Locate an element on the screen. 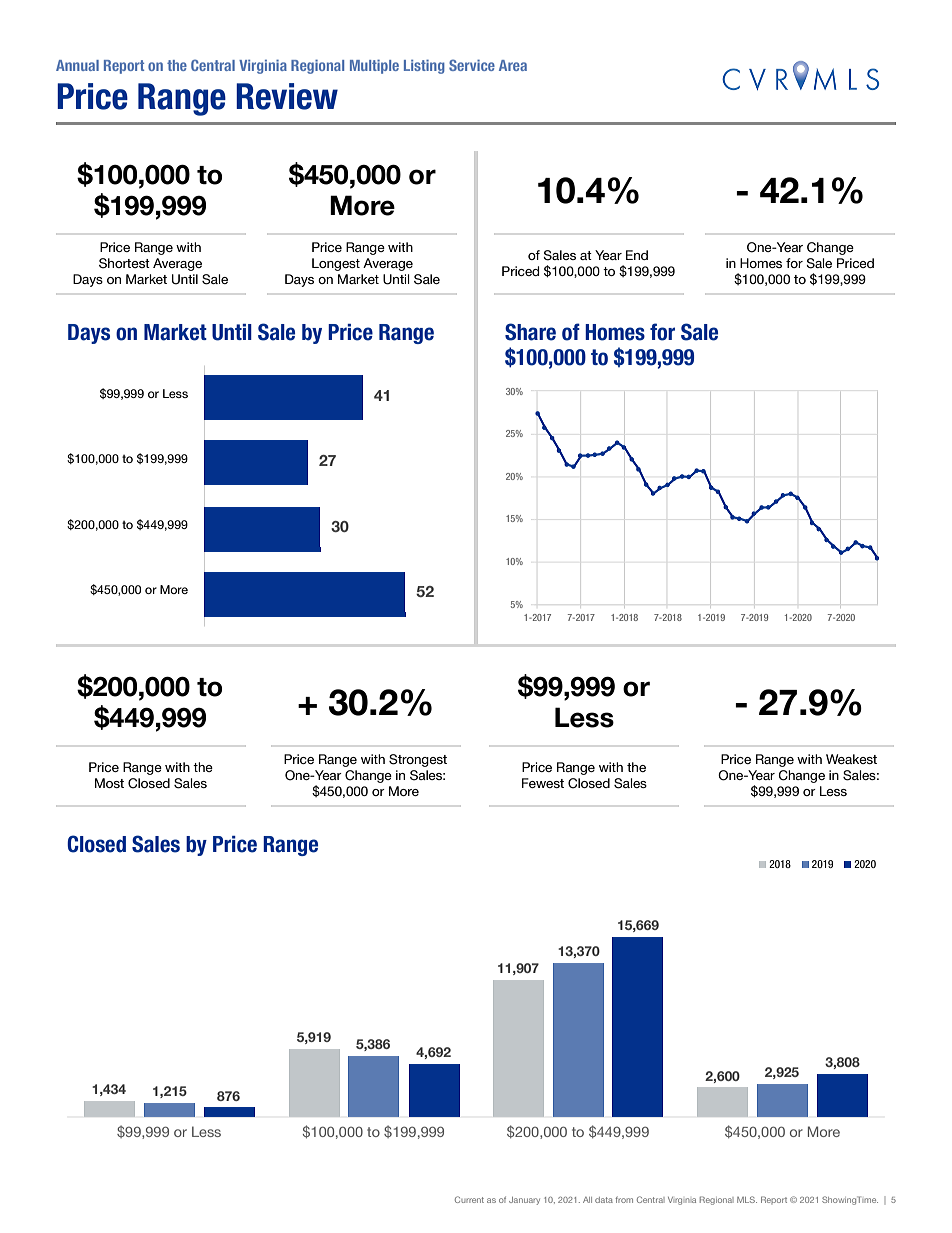 This screenshot has width=952, height=1233. Shortest is located at coordinates (124, 263).
